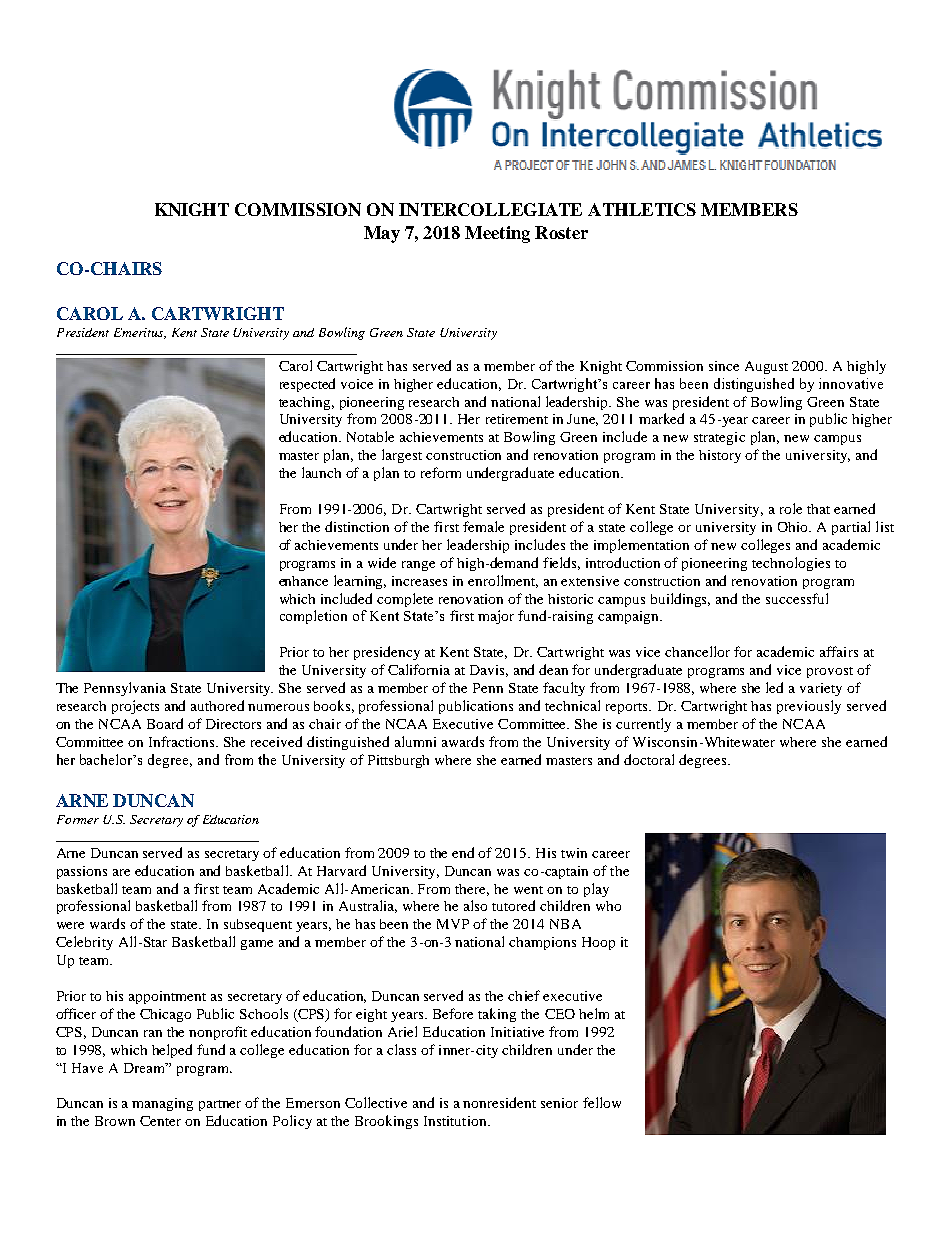 Image resolution: width=952 pixels, height=1233 pixels. Describe the element at coordinates (463, 852) in the screenshot. I see `end` at that location.
